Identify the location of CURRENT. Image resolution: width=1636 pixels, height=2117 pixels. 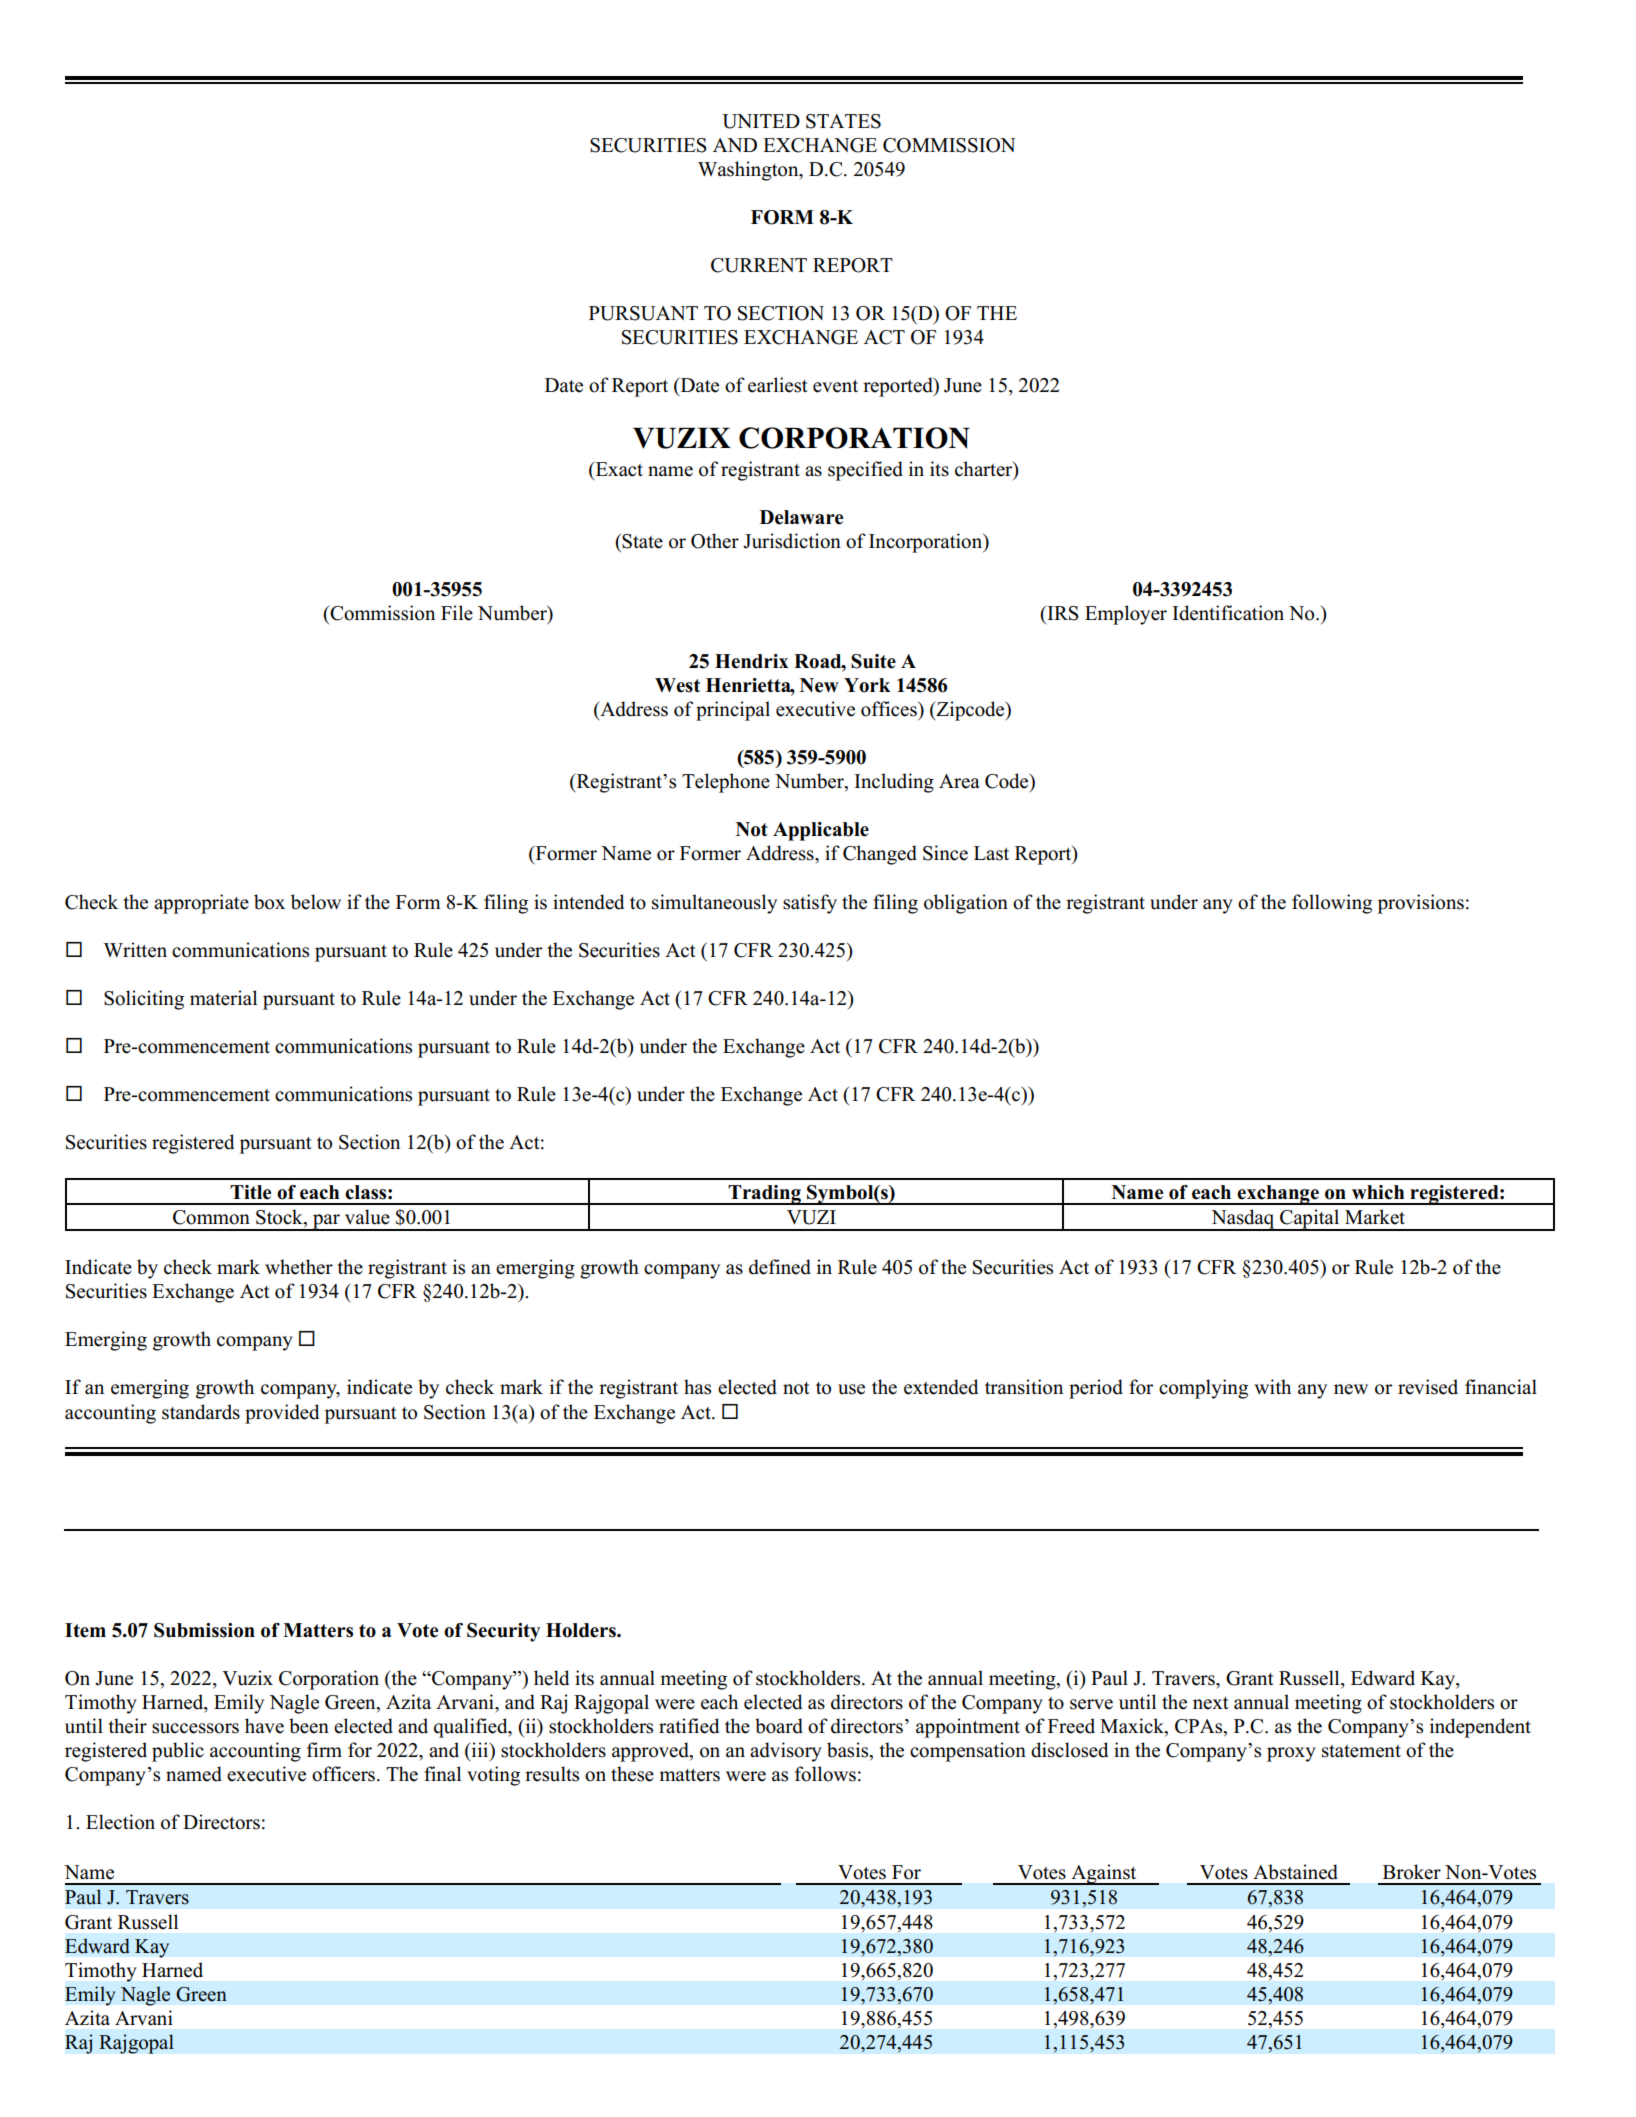
(759, 265).
